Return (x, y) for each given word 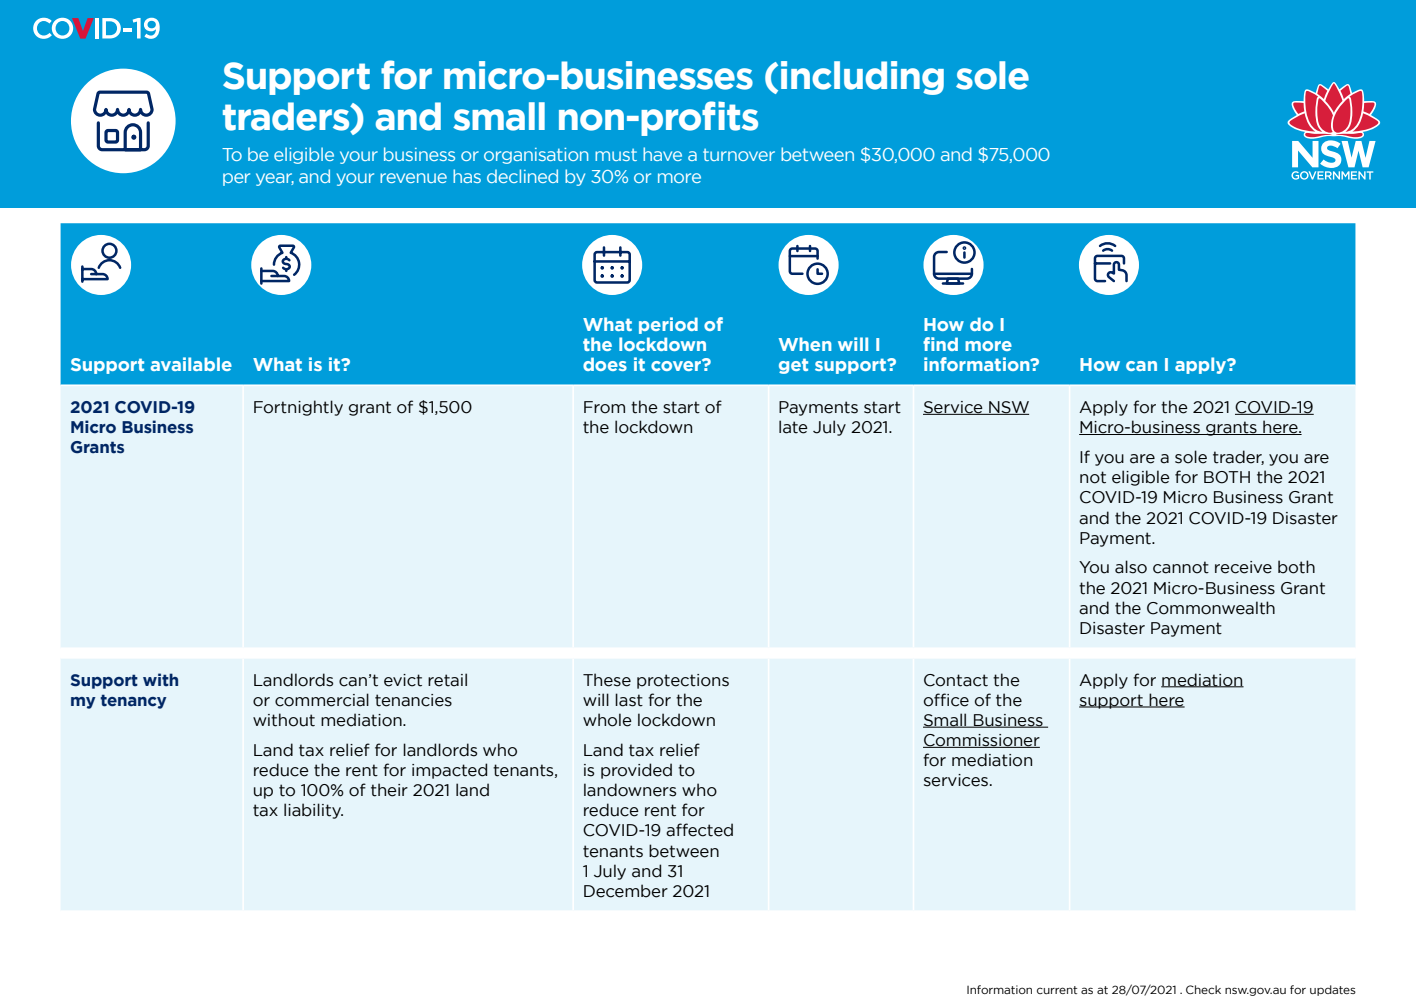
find (940, 344)
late (793, 427)
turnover (739, 155)
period (668, 325)
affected (699, 830)
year (275, 179)
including (862, 78)
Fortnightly (298, 408)
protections (683, 681)
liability (313, 811)
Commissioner (981, 741)
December (626, 891)
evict (403, 680)
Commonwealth (1211, 608)
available (191, 364)
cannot (1181, 567)
